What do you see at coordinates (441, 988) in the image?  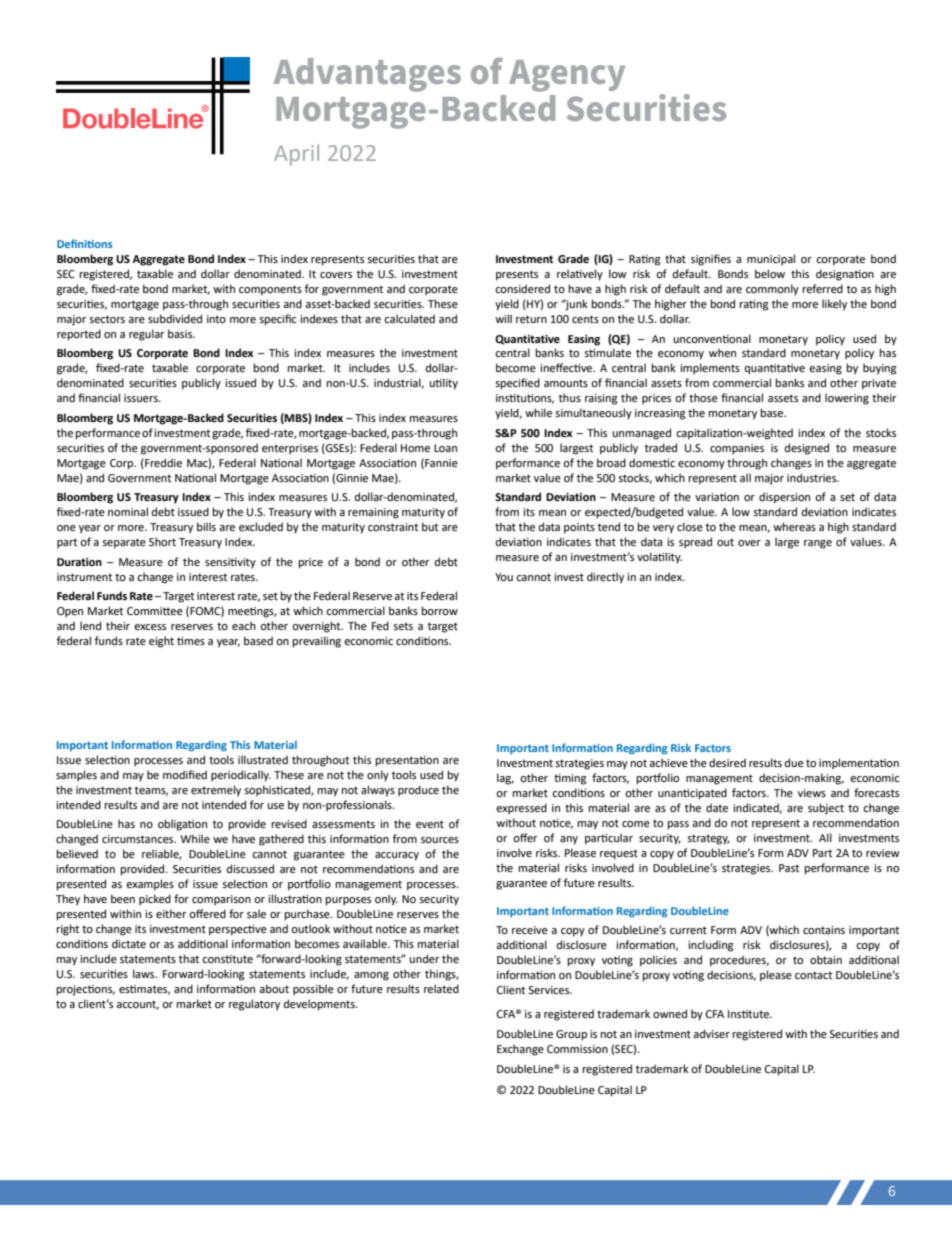 I see `related` at bounding box center [441, 988].
